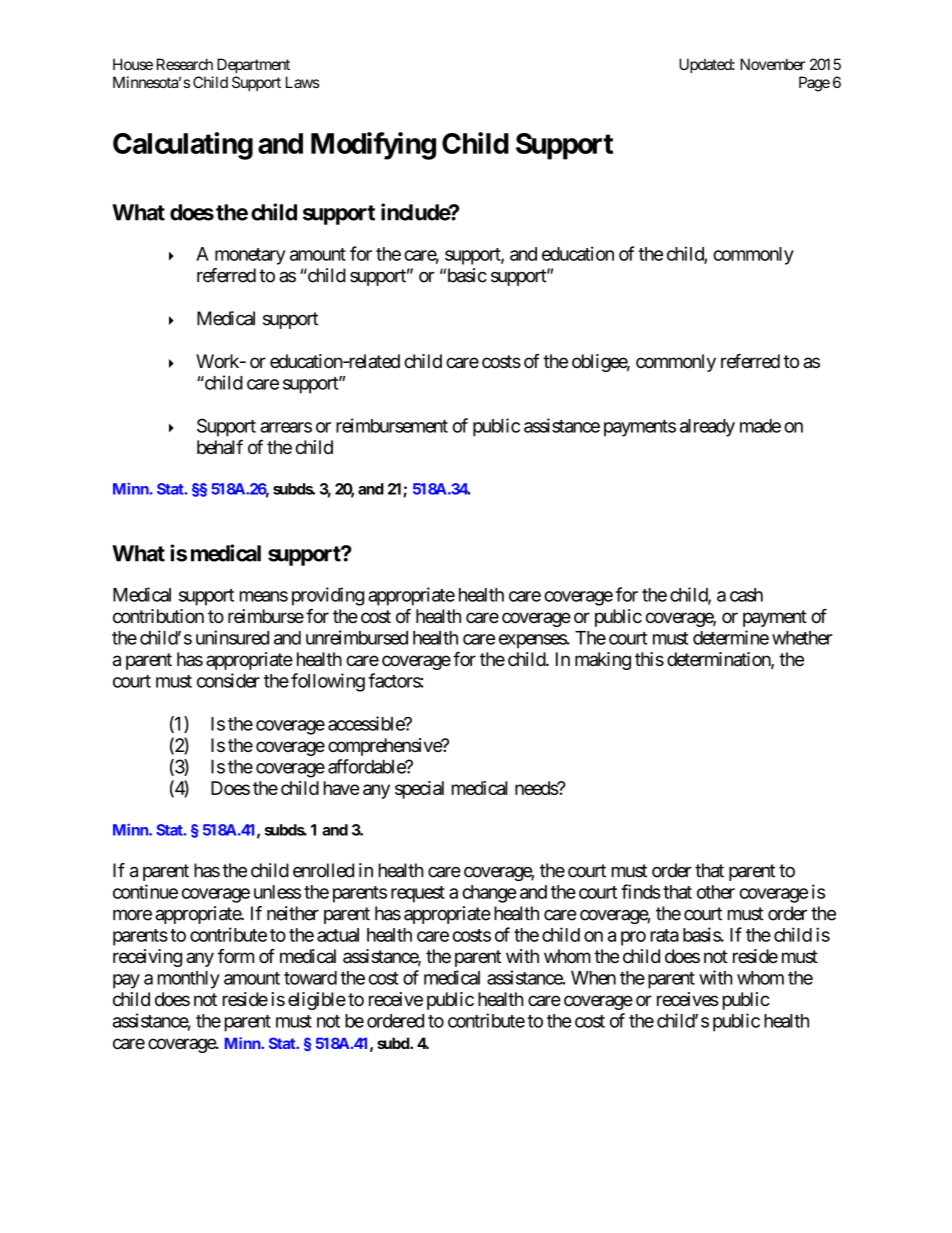 The height and width of the page is (1233, 952). Describe the element at coordinates (772, 64) in the page. I see `November` at that location.
